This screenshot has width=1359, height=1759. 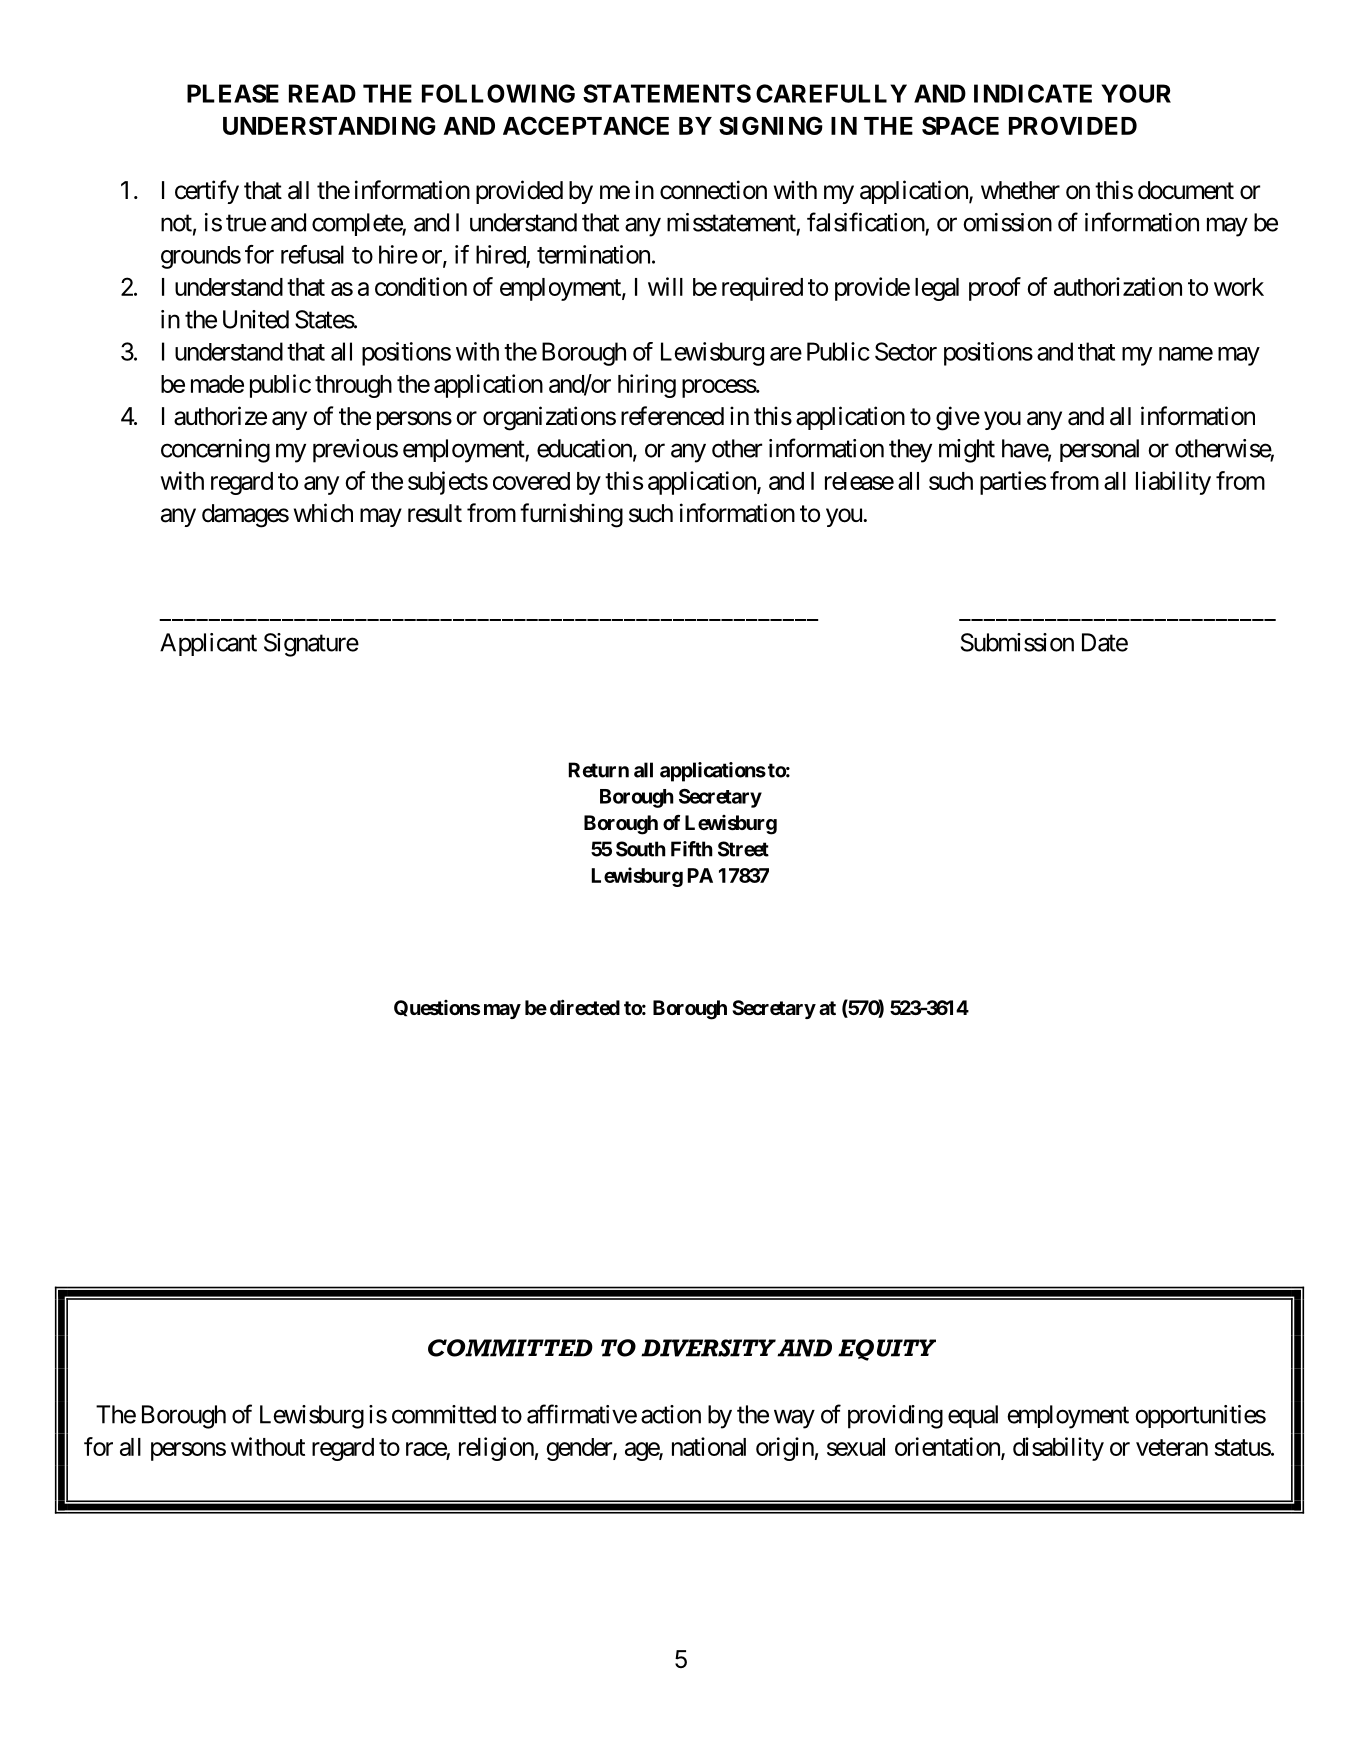 What do you see at coordinates (580, 1449) in the screenshot?
I see `gender` at bounding box center [580, 1449].
